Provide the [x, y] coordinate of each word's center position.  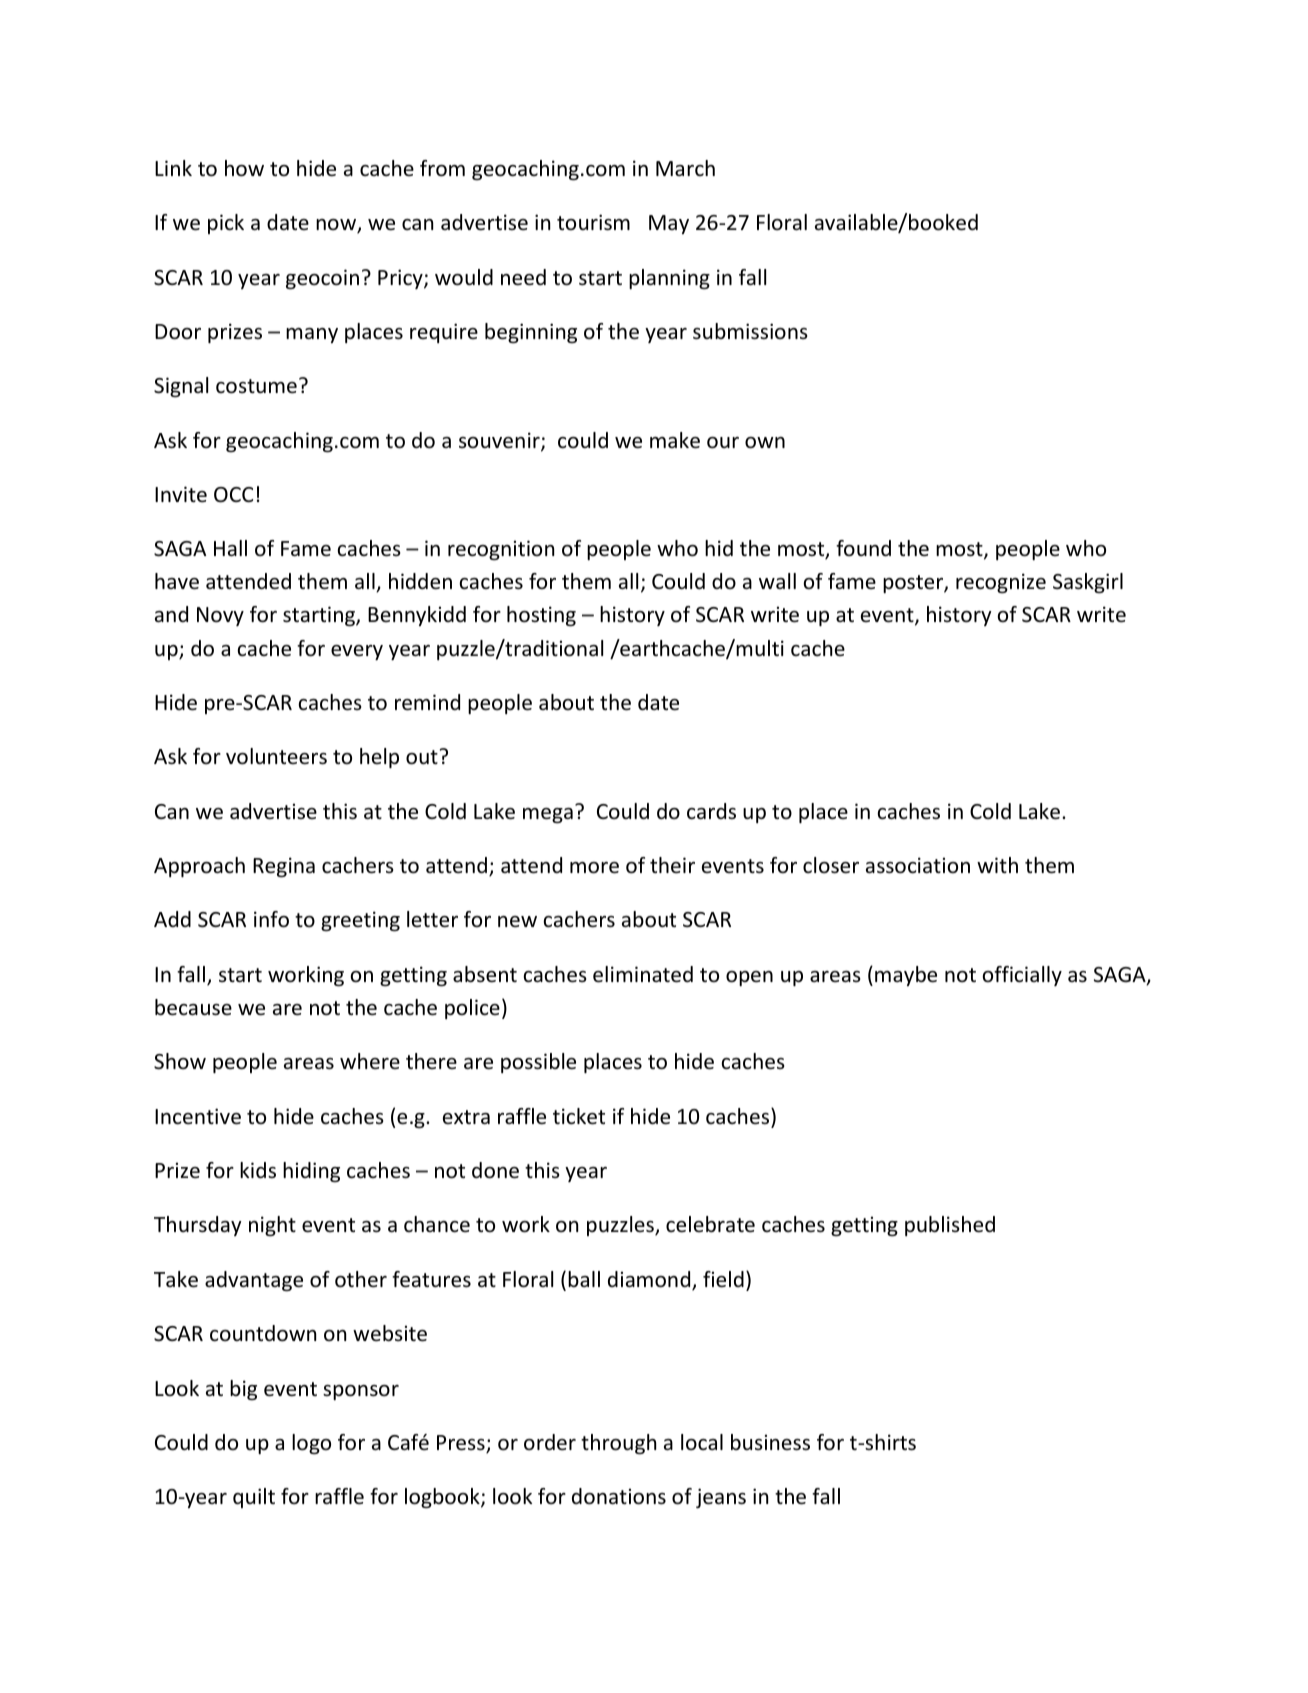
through [618, 1444]
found [863, 548]
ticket [579, 1116]
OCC [233, 495]
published [950, 1226]
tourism [593, 222]
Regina [284, 867]
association [918, 865]
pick [226, 224]
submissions [750, 331]
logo [311, 1444]
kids [258, 1170]
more [594, 868]
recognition [501, 550]
